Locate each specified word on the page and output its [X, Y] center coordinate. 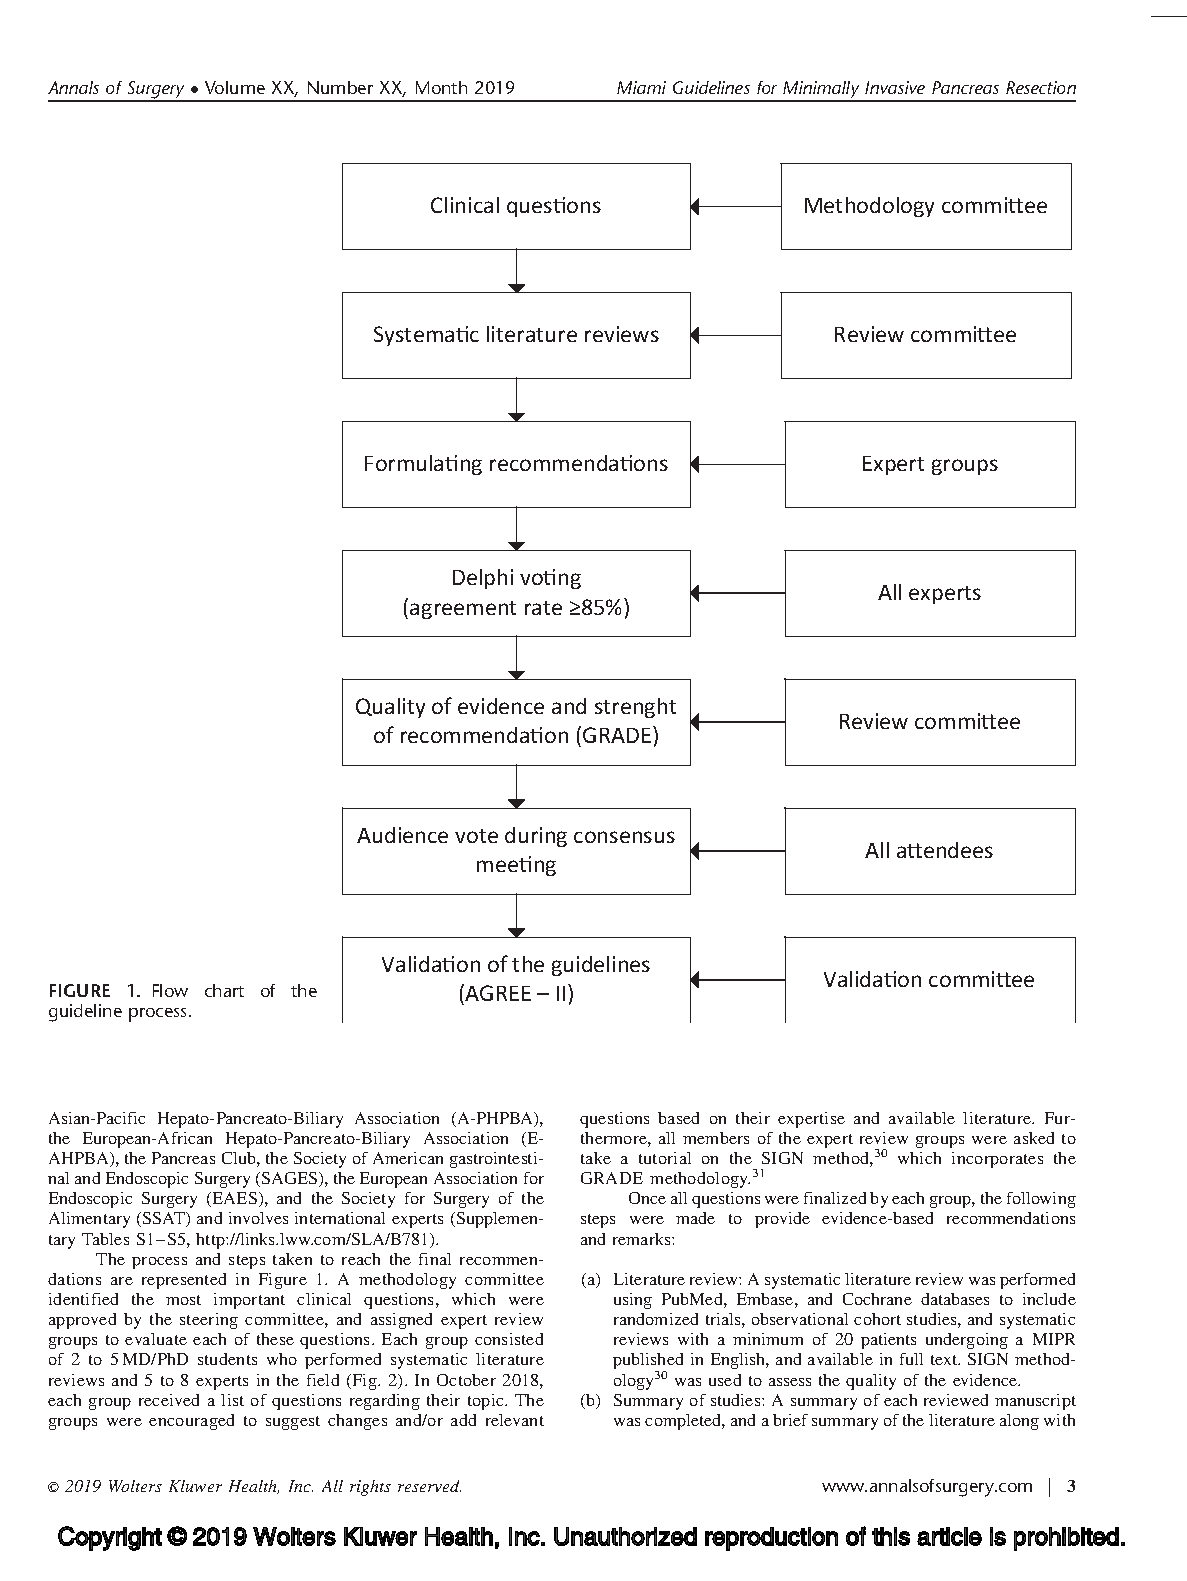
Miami [641, 87]
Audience [402, 835]
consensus [624, 837]
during [536, 837]
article [949, 1536]
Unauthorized [625, 1536]
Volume [235, 87]
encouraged [191, 1422]
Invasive [895, 87]
